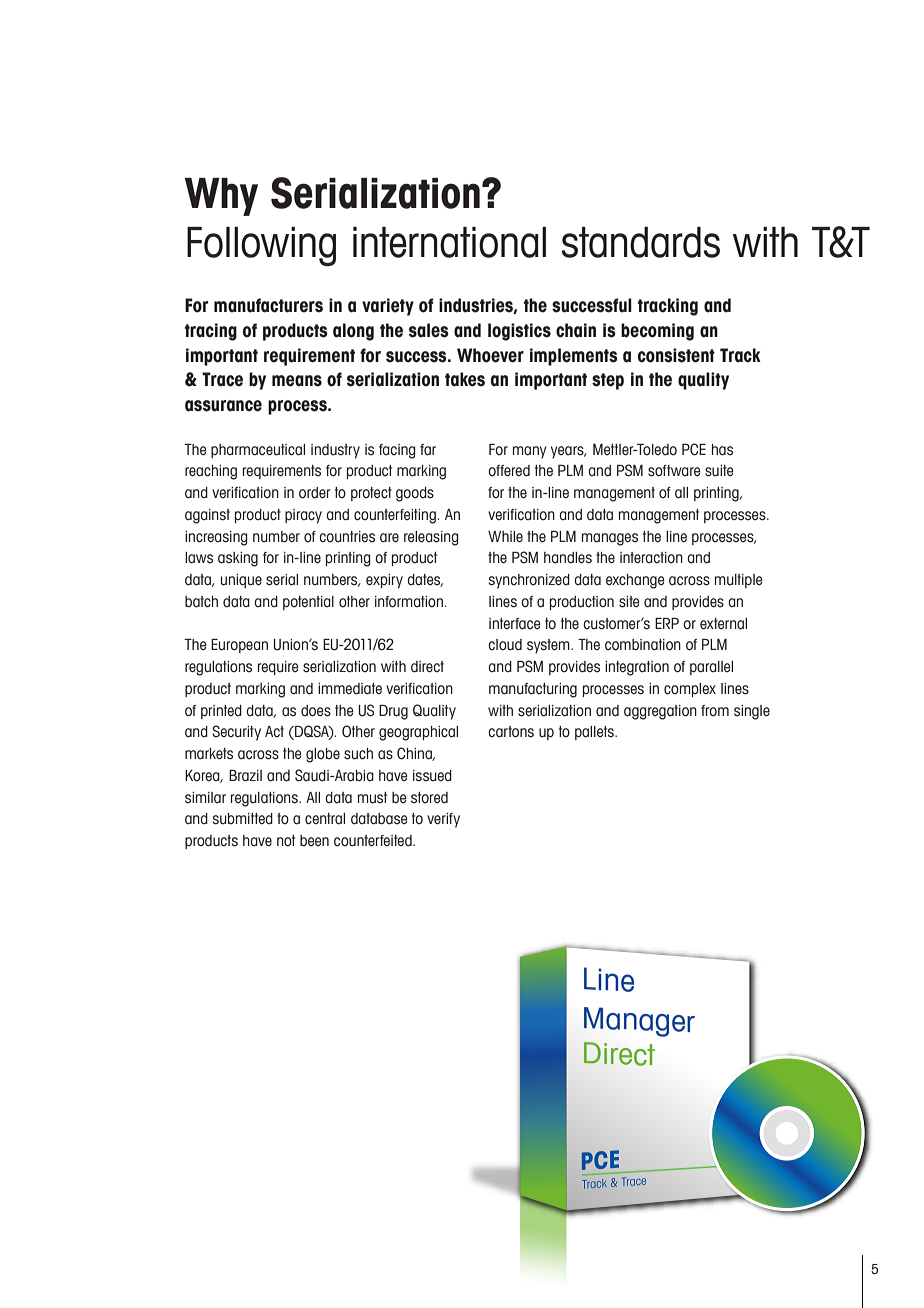  I want to click on Following, so click(261, 246).
